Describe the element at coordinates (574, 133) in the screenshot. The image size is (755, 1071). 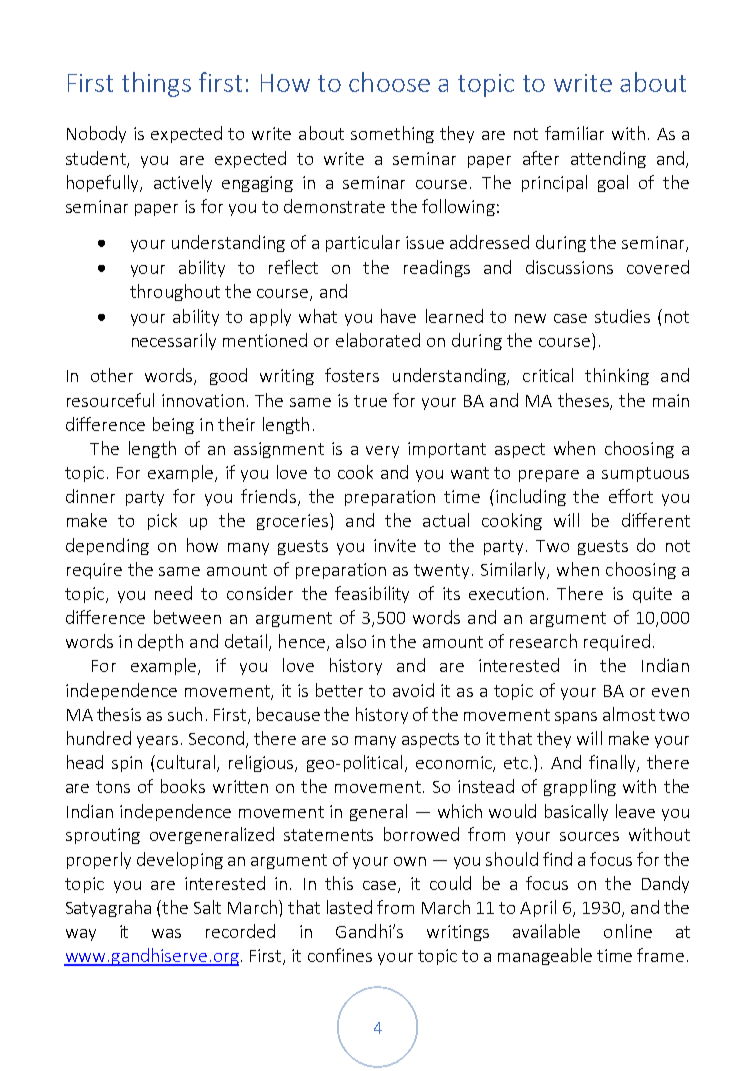
I see `familiar` at that location.
